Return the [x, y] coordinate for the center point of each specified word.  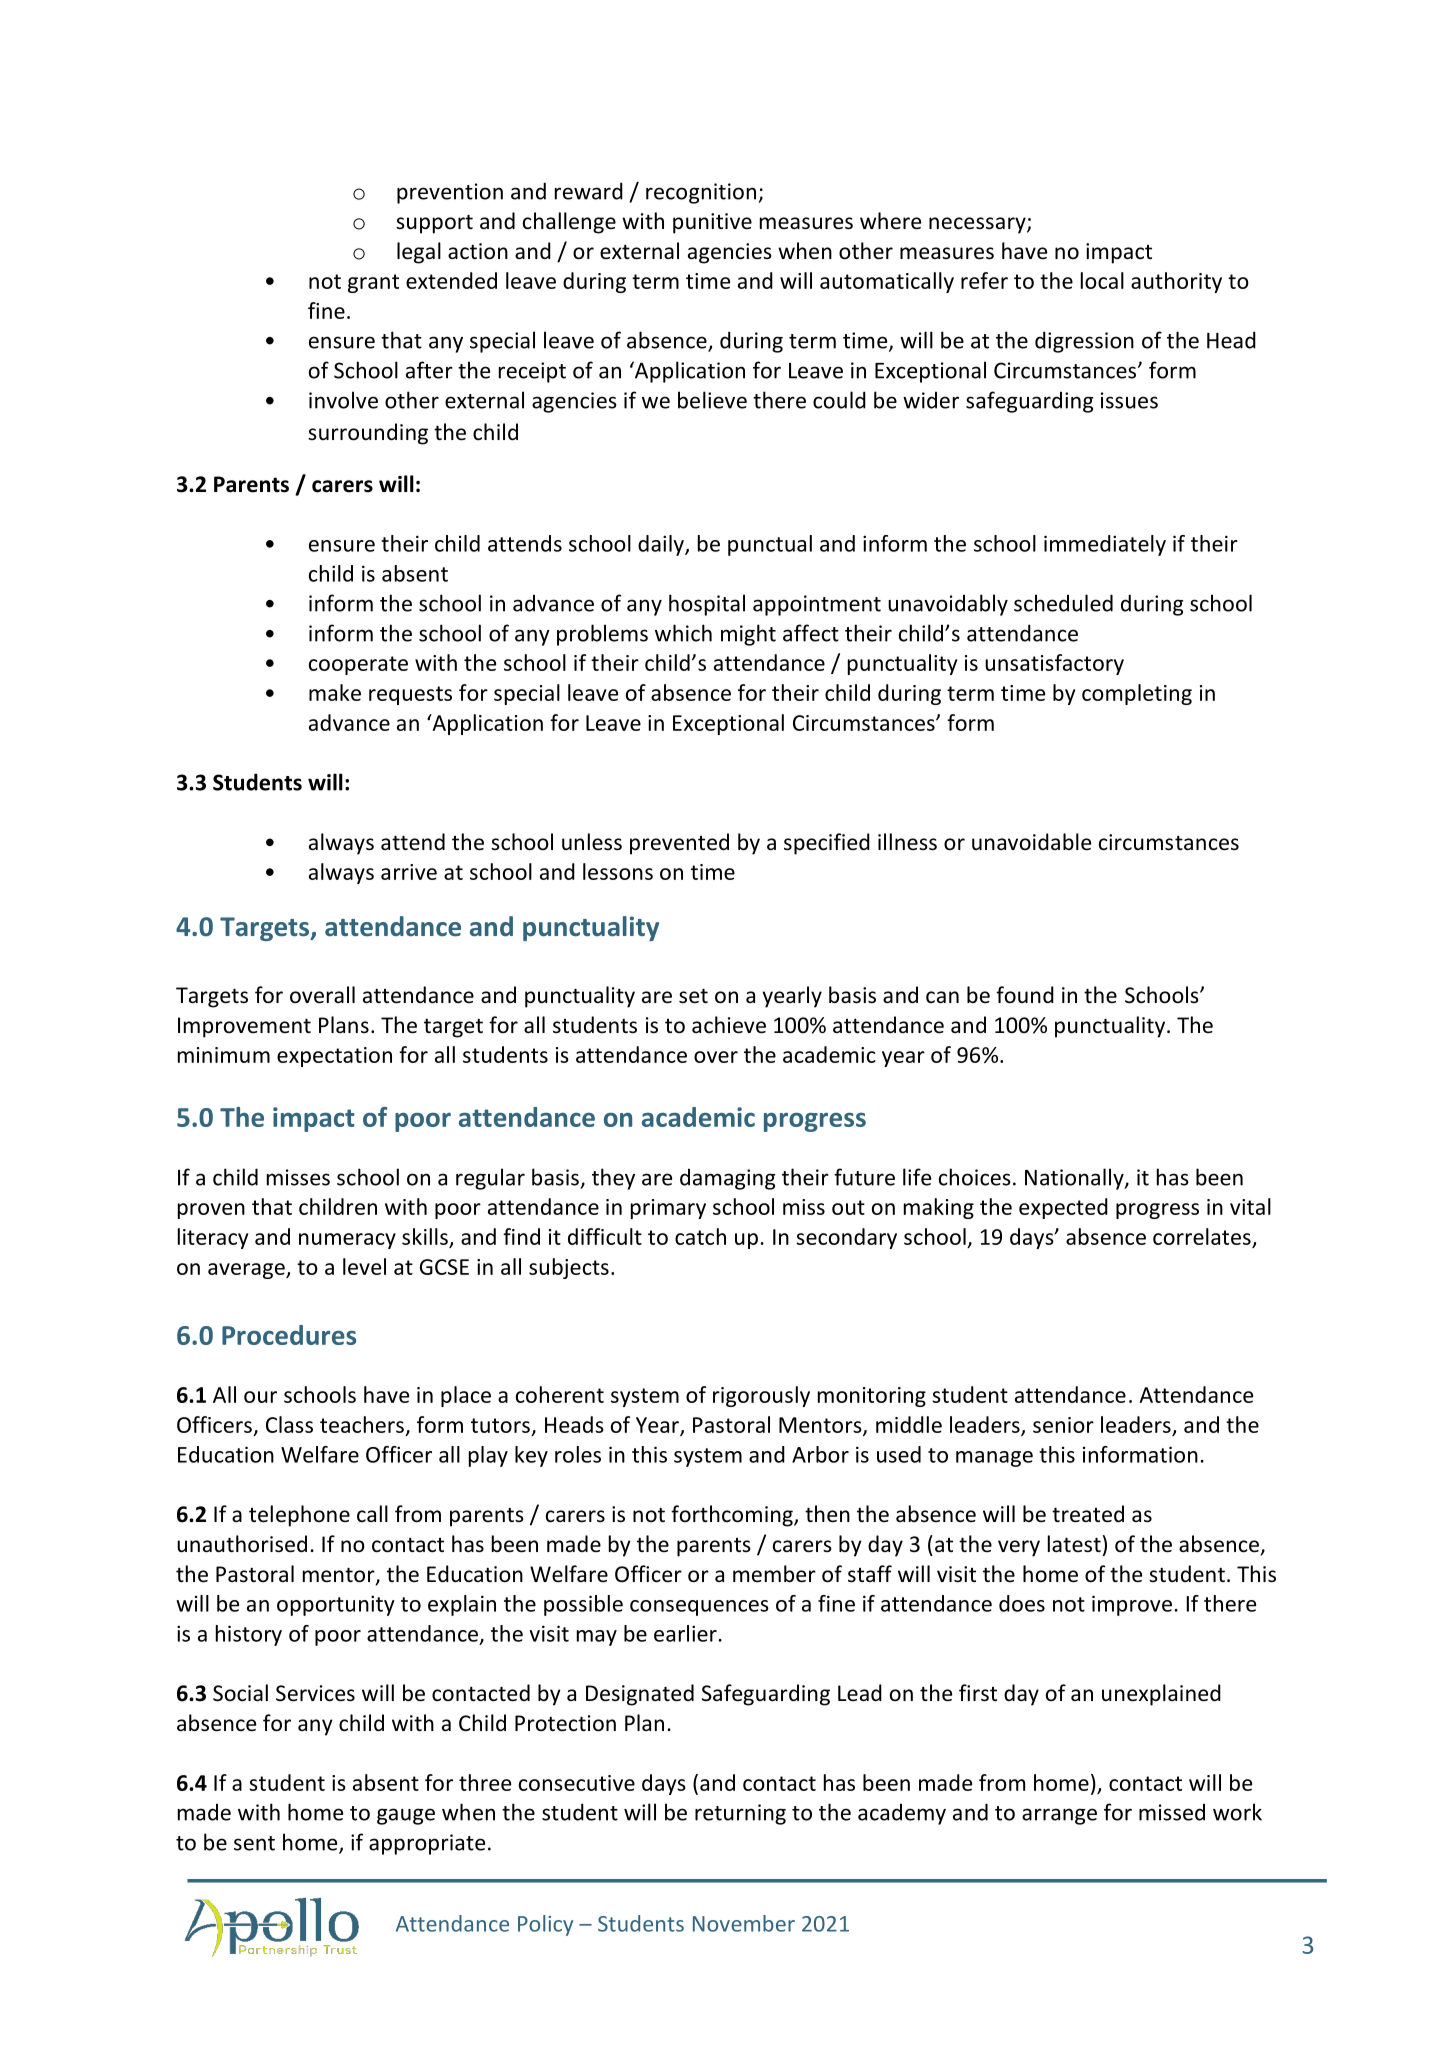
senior [1063, 1425]
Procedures [289, 1335]
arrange [1059, 1816]
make [335, 692]
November [744, 1923]
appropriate [427, 1844]
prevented [679, 844]
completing [1137, 694]
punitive [712, 223]
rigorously [761, 1396]
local [1102, 280]
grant [373, 283]
